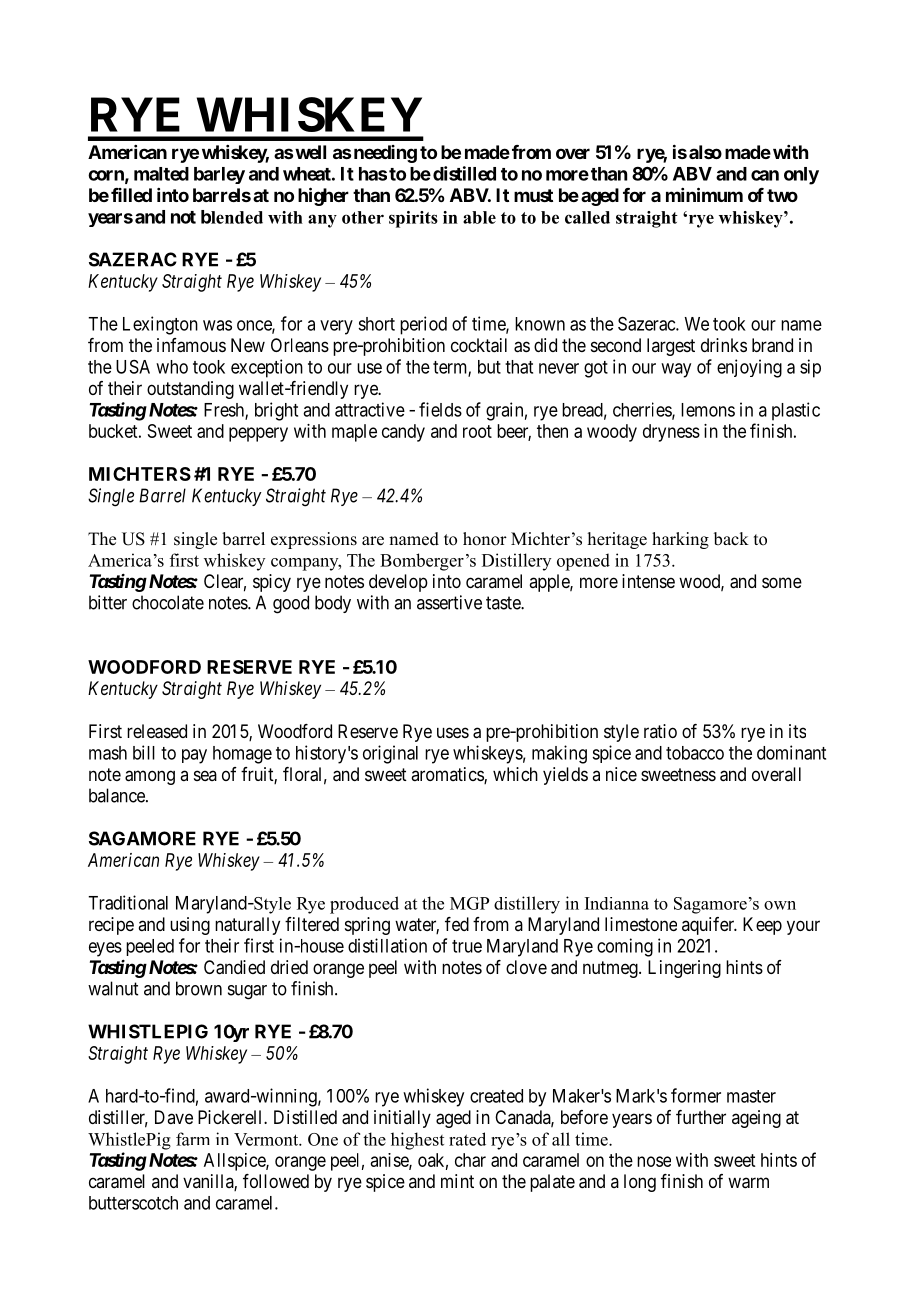 This screenshot has width=924, height=1308. What do you see at coordinates (457, 1181) in the screenshot?
I see `mint` at bounding box center [457, 1181].
